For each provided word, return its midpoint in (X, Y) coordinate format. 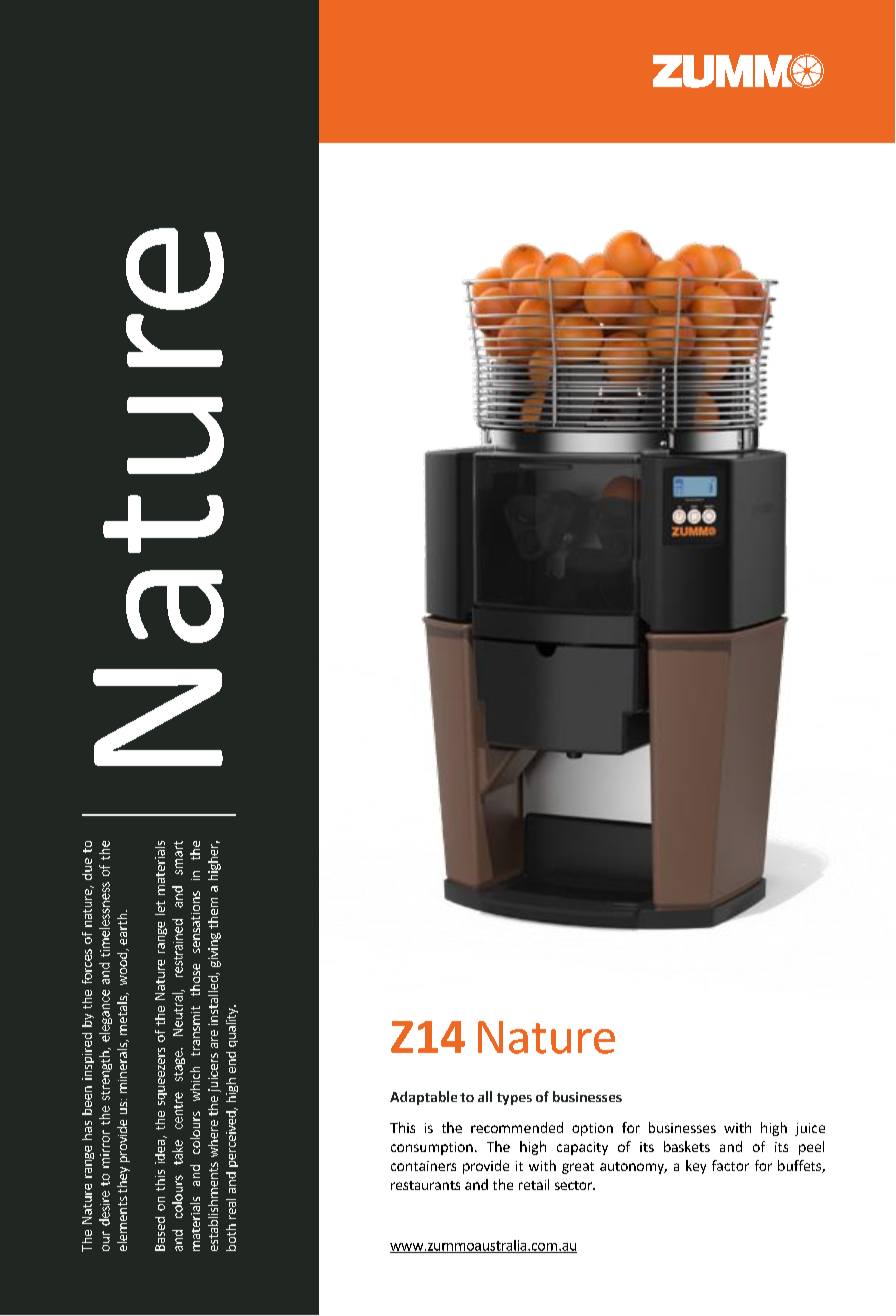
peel (811, 1148)
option (592, 1129)
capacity (582, 1148)
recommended (517, 1127)
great (578, 1168)
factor (730, 1165)
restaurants (425, 1185)
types (514, 1099)
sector (575, 1185)
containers (423, 1166)
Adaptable (423, 1098)
